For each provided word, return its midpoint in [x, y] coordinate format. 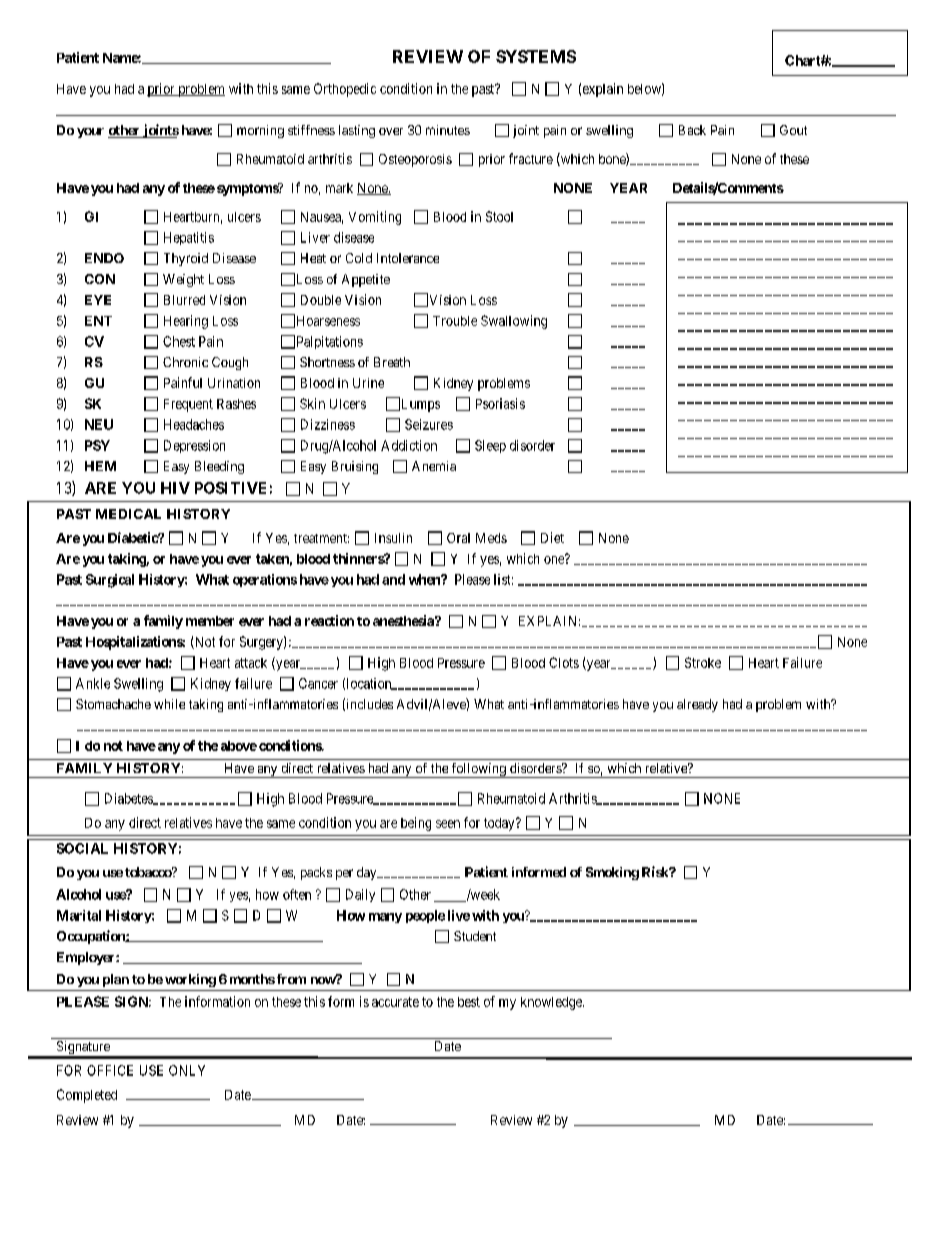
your [90, 133]
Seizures [429, 424]
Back [692, 130]
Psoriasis [500, 403]
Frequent [188, 405]
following [478, 770]
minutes [448, 130]
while [169, 704]
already [697, 705]
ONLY [187, 1070]
